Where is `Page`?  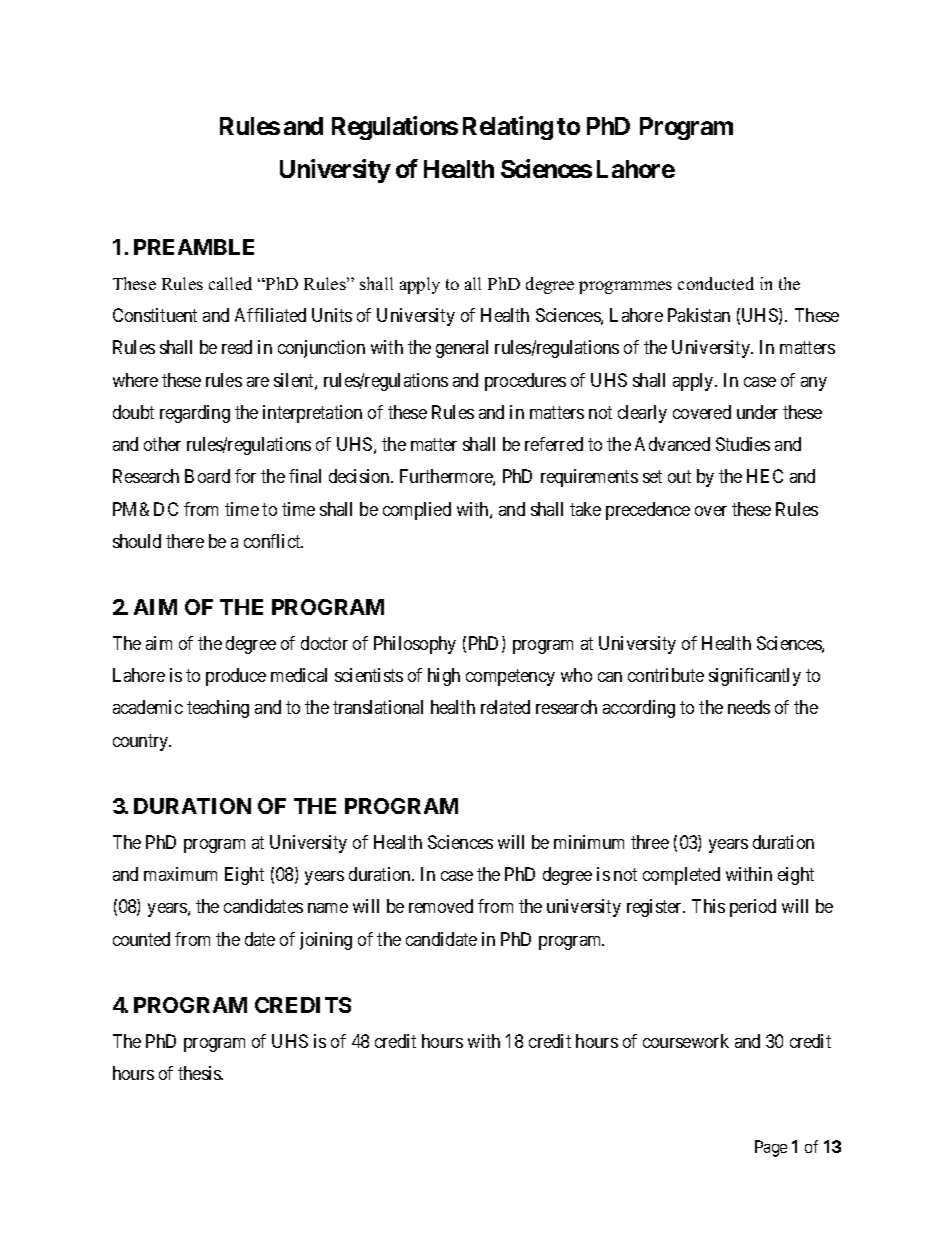 Page is located at coordinates (771, 1148).
